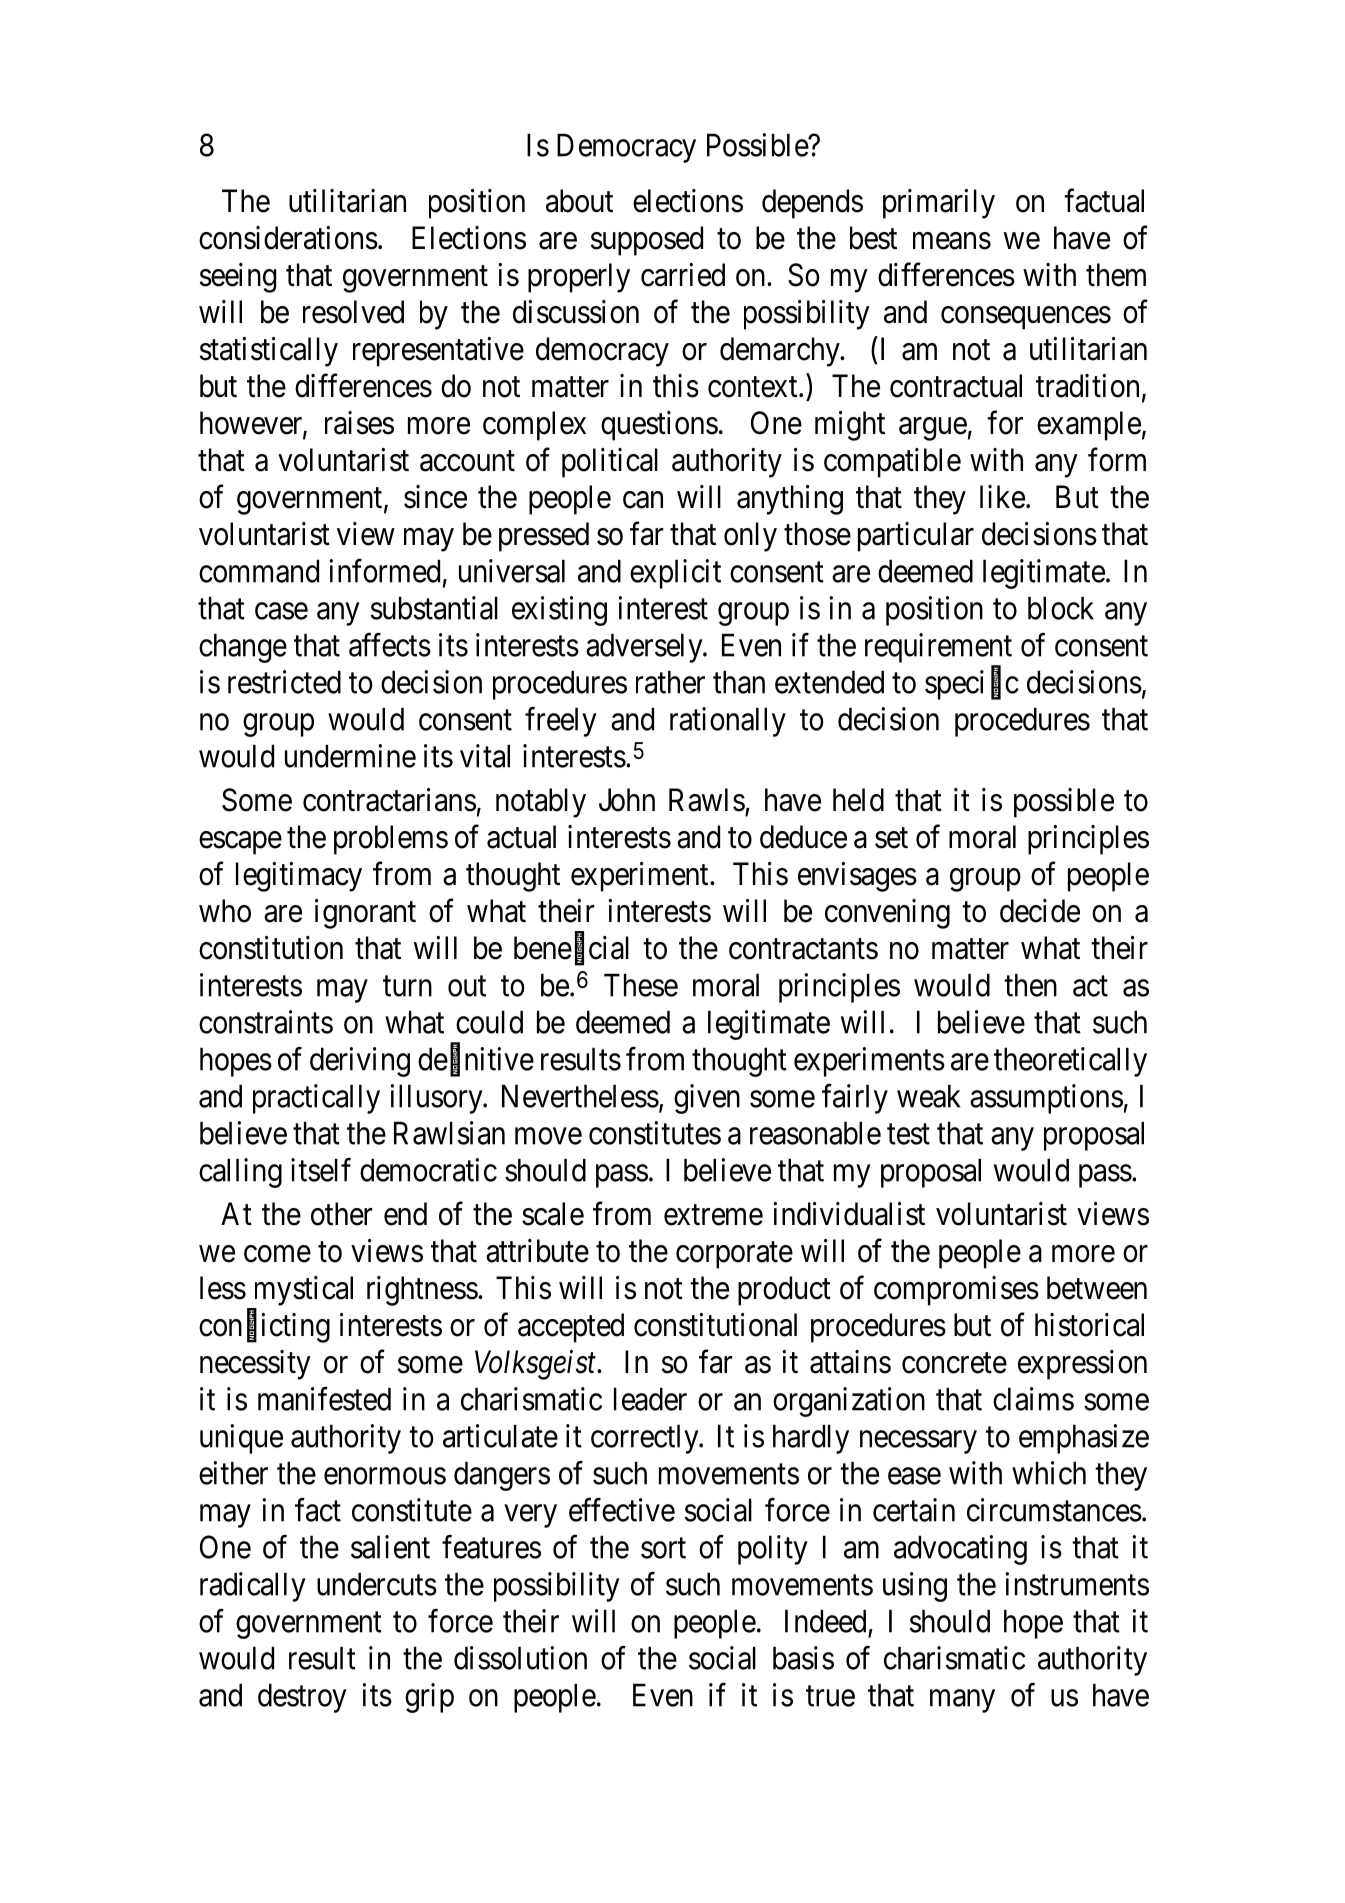  I want to click on destroy, so click(302, 1698).
